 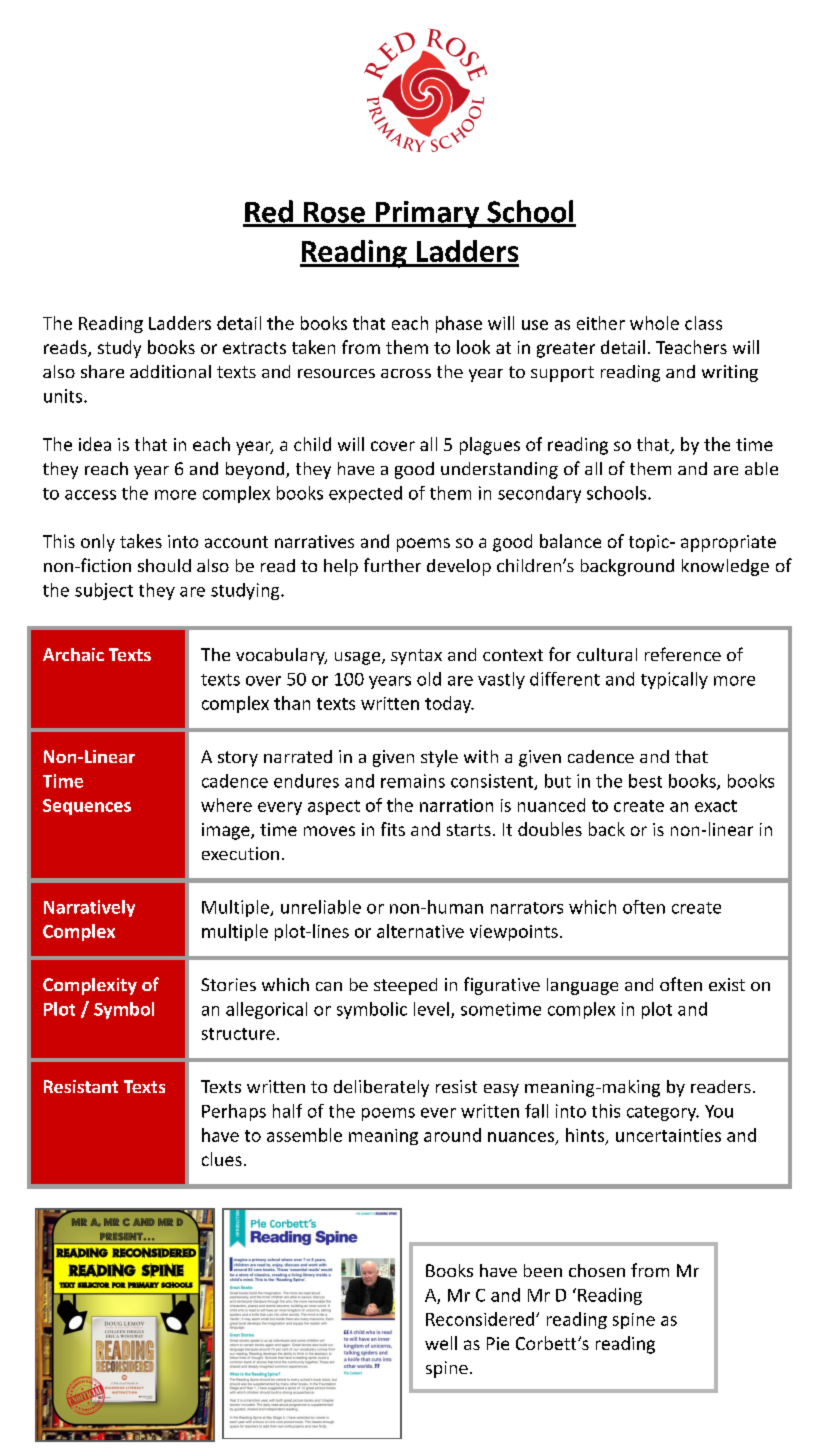 I want to click on expected, so click(x=365, y=494).
